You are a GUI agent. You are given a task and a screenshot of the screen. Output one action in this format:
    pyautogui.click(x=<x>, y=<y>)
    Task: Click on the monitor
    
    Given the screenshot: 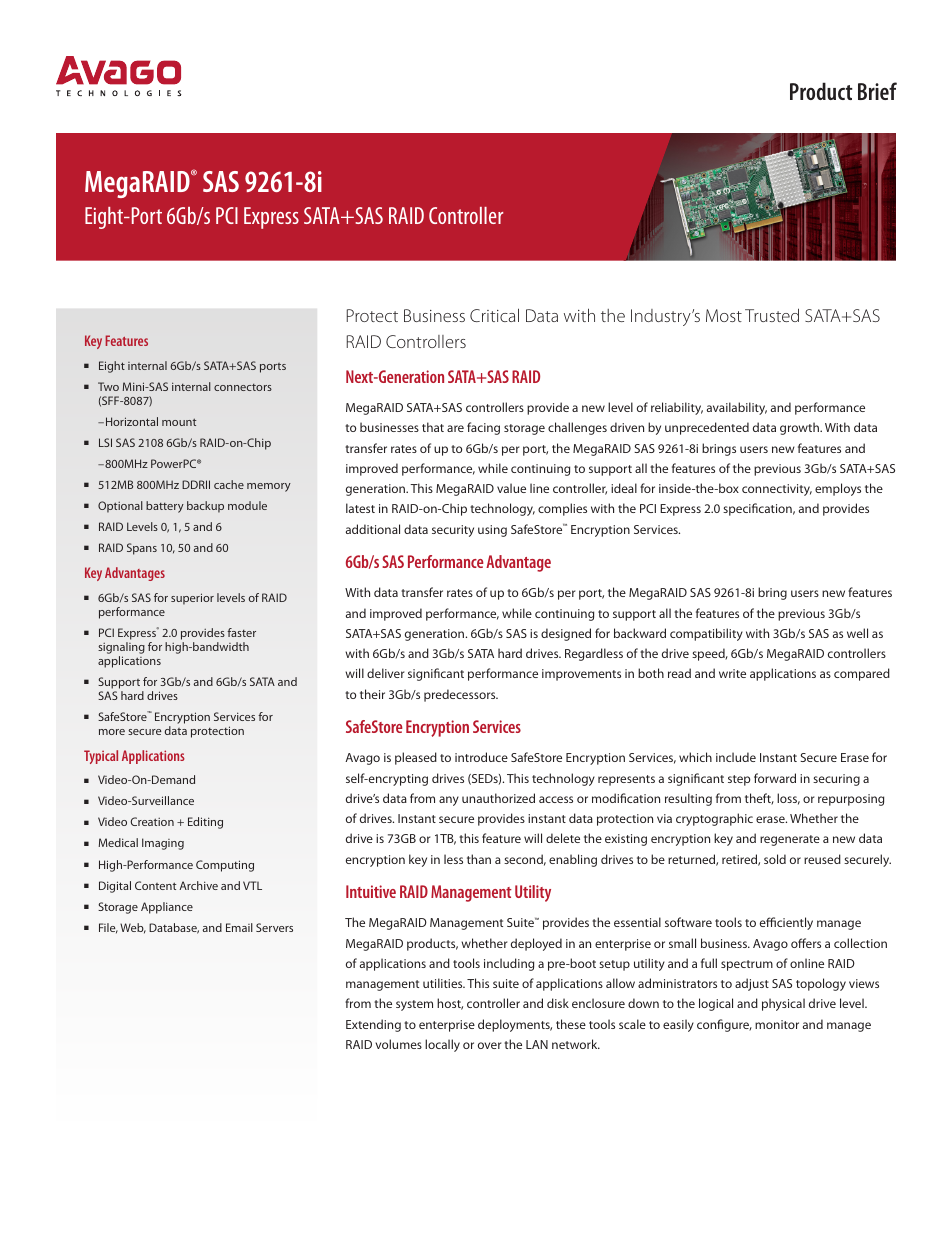 What is the action you would take?
    pyautogui.click(x=777, y=1024)
